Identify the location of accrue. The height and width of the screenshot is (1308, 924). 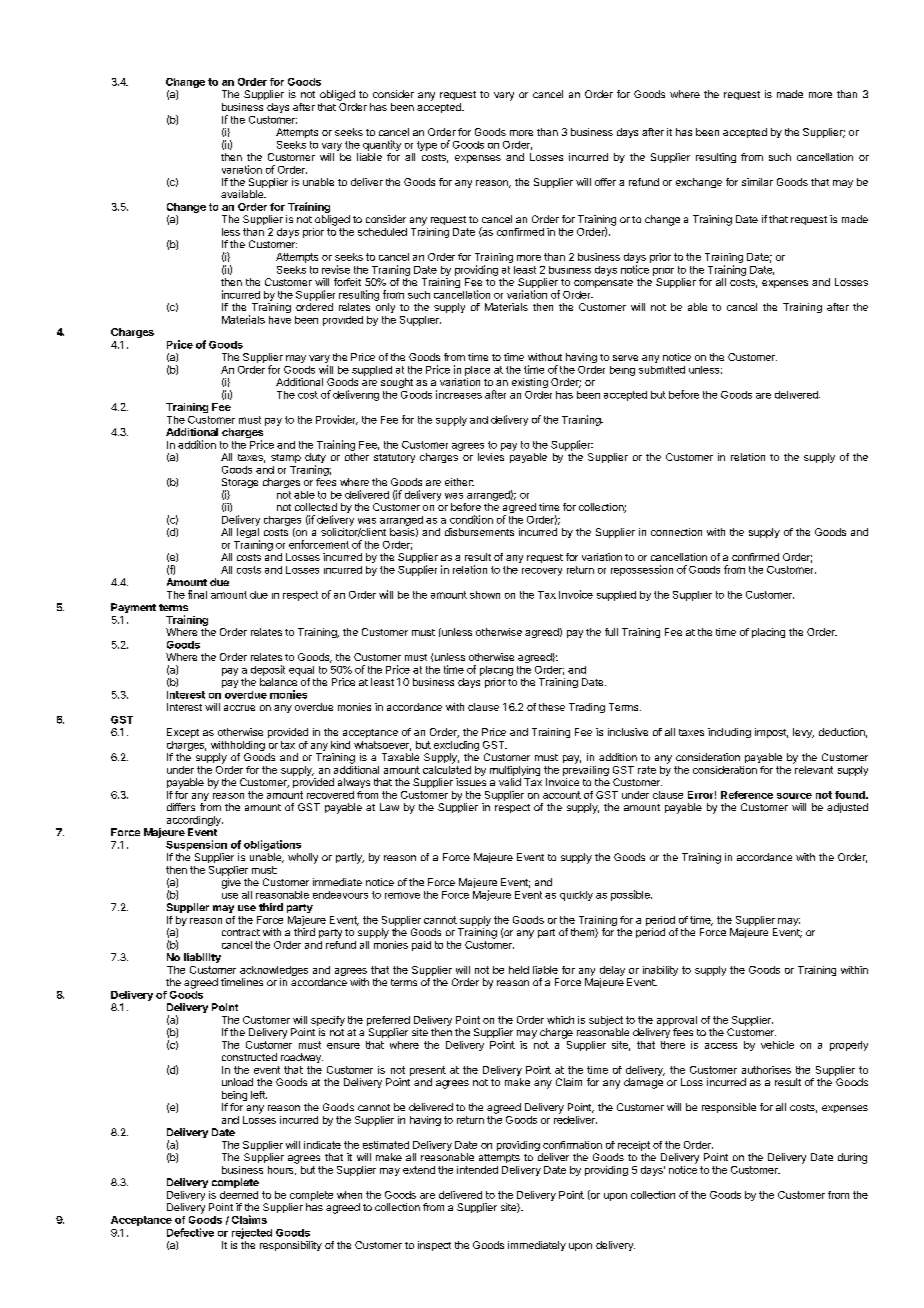
(239, 708).
